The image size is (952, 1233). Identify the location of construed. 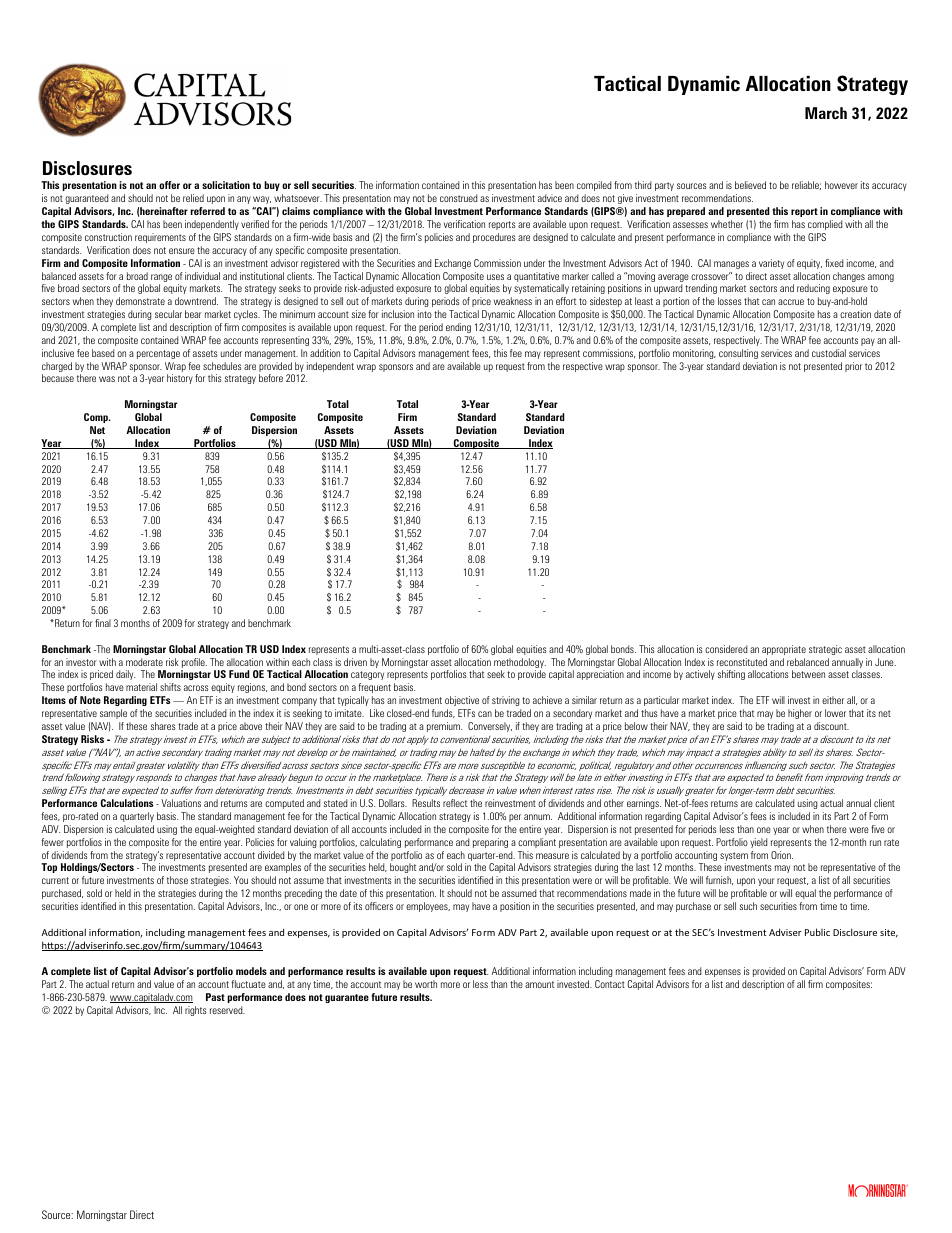
(459, 198).
